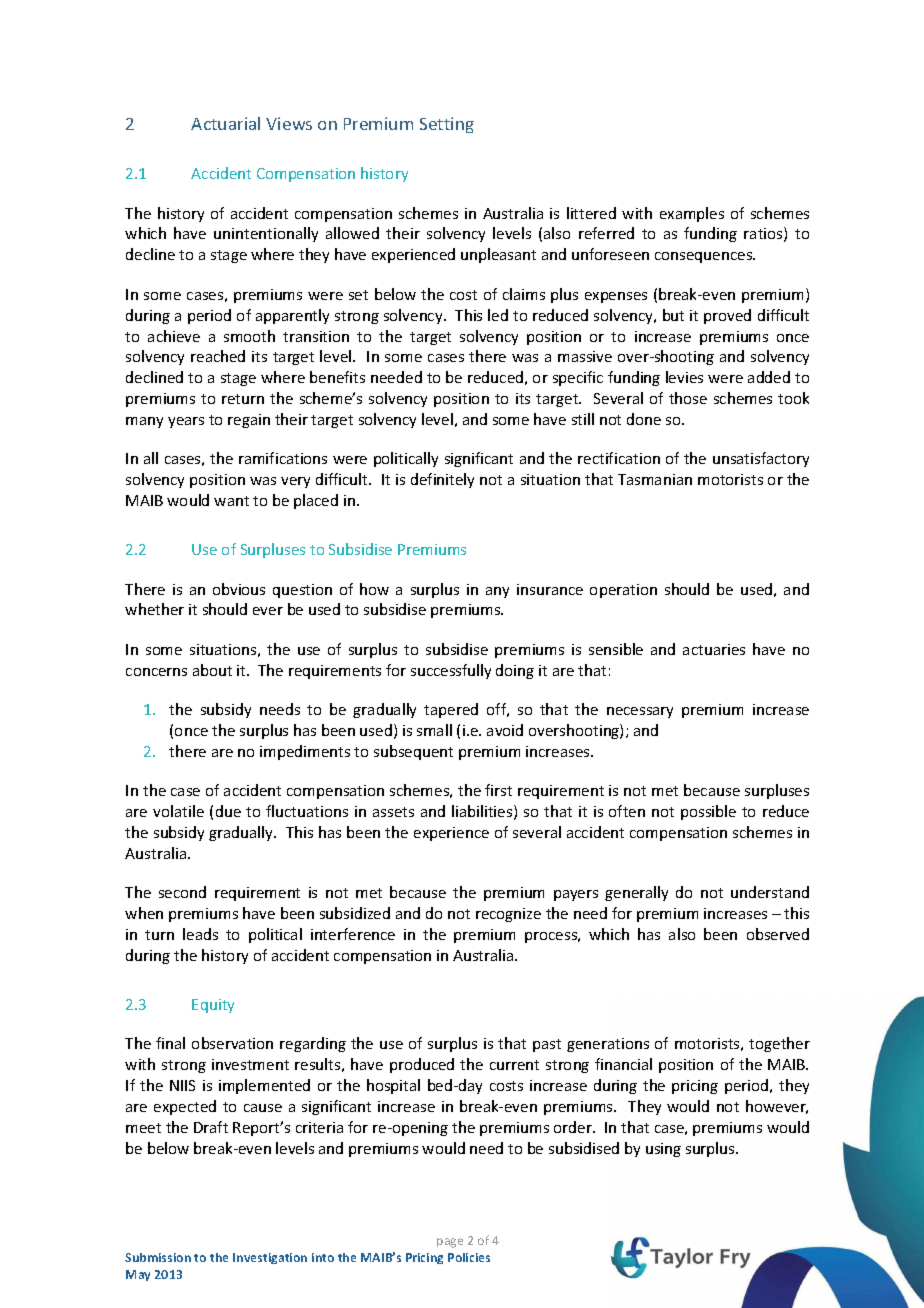  What do you see at coordinates (692, 214) in the image?
I see `examples` at bounding box center [692, 214].
